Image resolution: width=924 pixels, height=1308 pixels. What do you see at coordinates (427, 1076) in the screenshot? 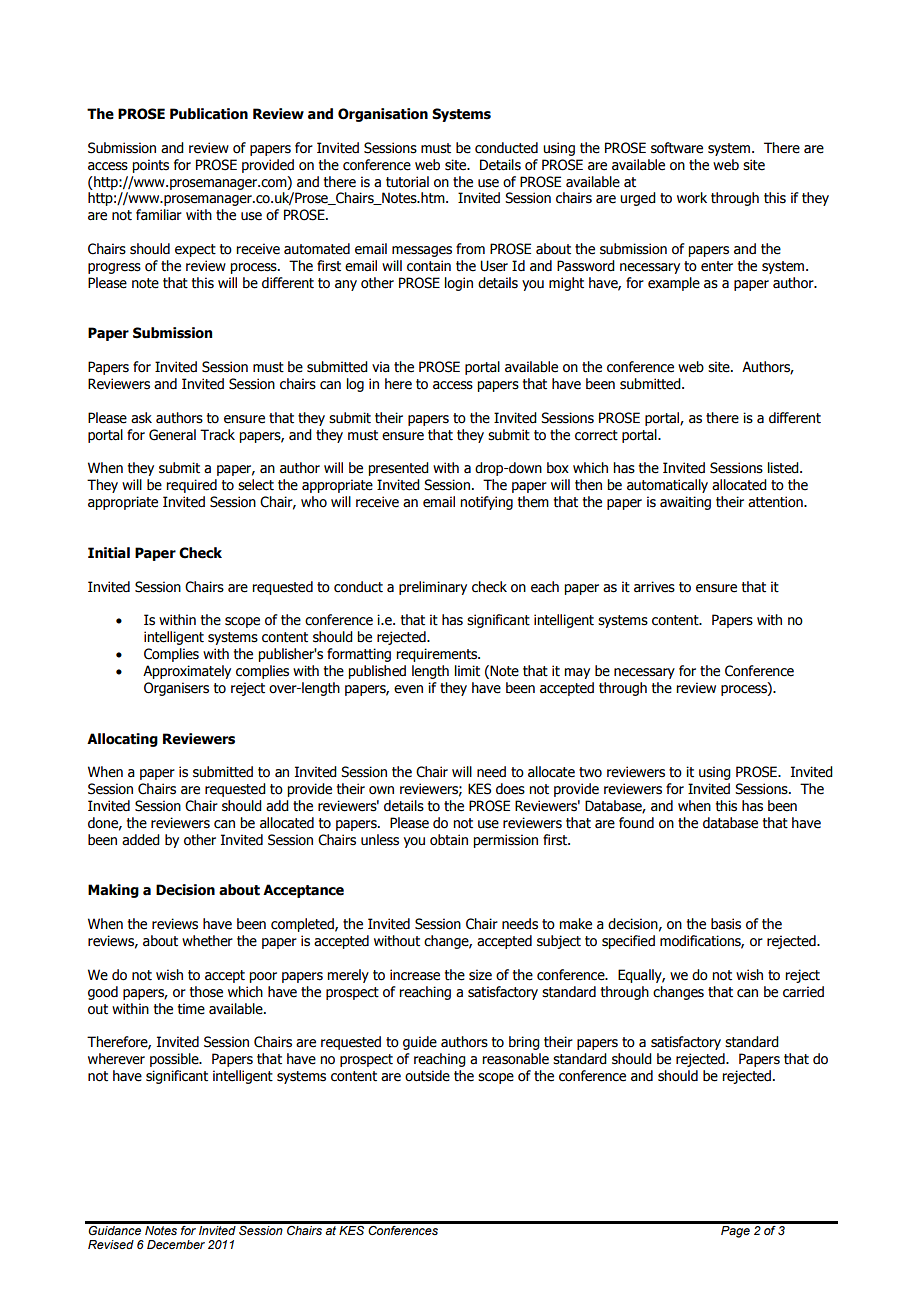
I see `outside` at bounding box center [427, 1076].
